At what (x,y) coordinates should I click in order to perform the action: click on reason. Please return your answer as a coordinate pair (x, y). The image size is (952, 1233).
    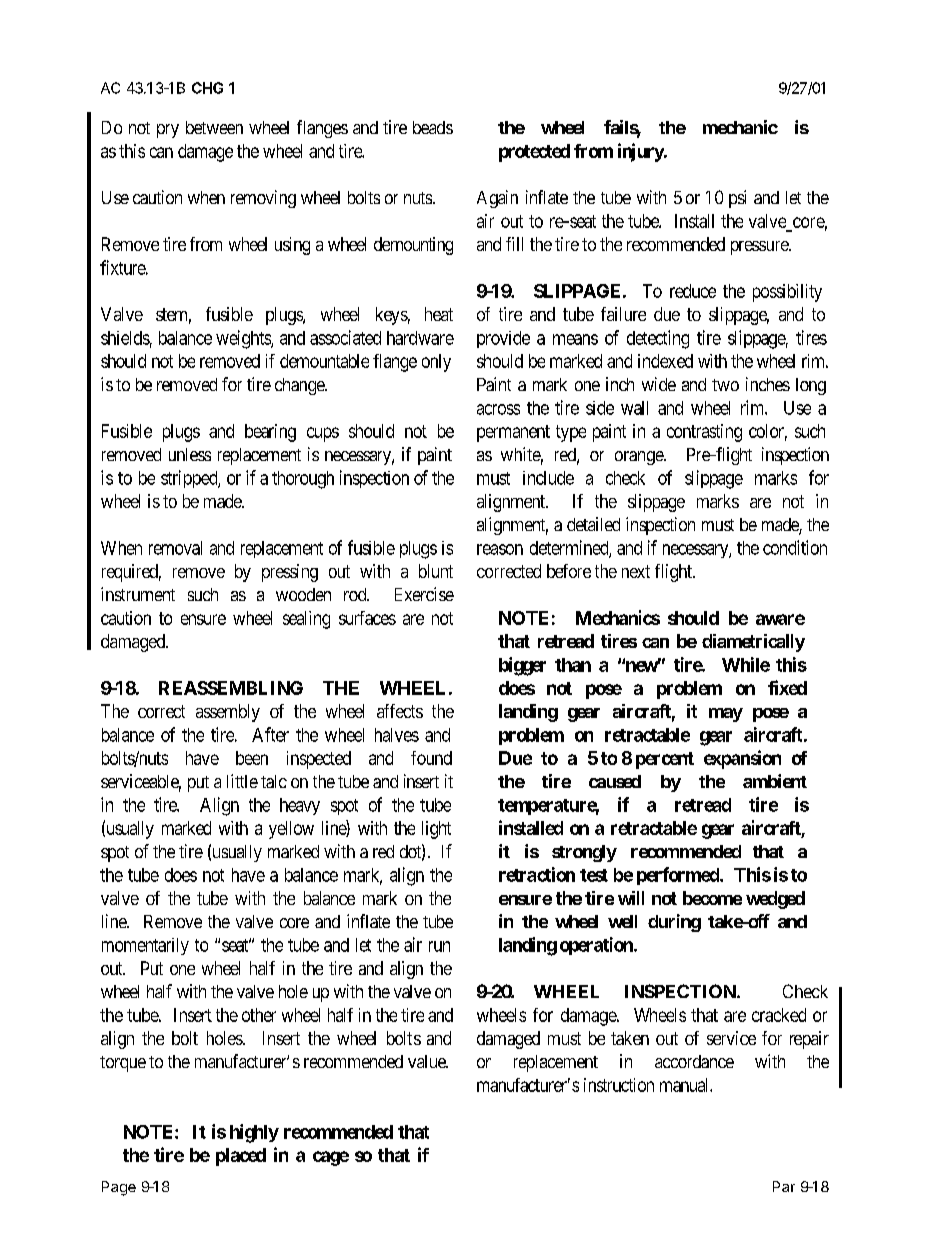
    Looking at the image, I should click on (500, 549).
